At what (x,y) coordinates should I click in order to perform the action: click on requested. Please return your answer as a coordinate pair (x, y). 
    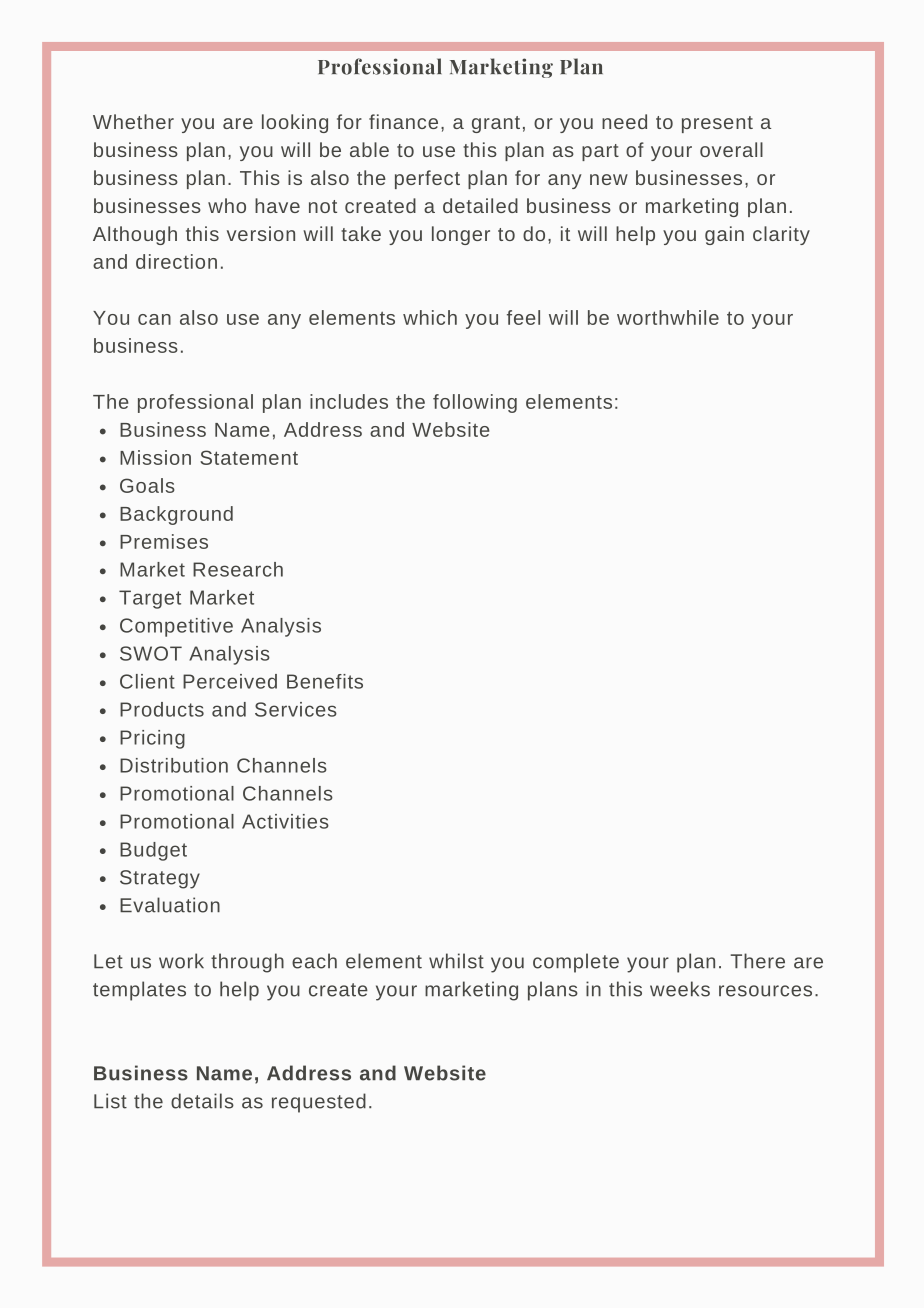
    Looking at the image, I should click on (319, 1103).
